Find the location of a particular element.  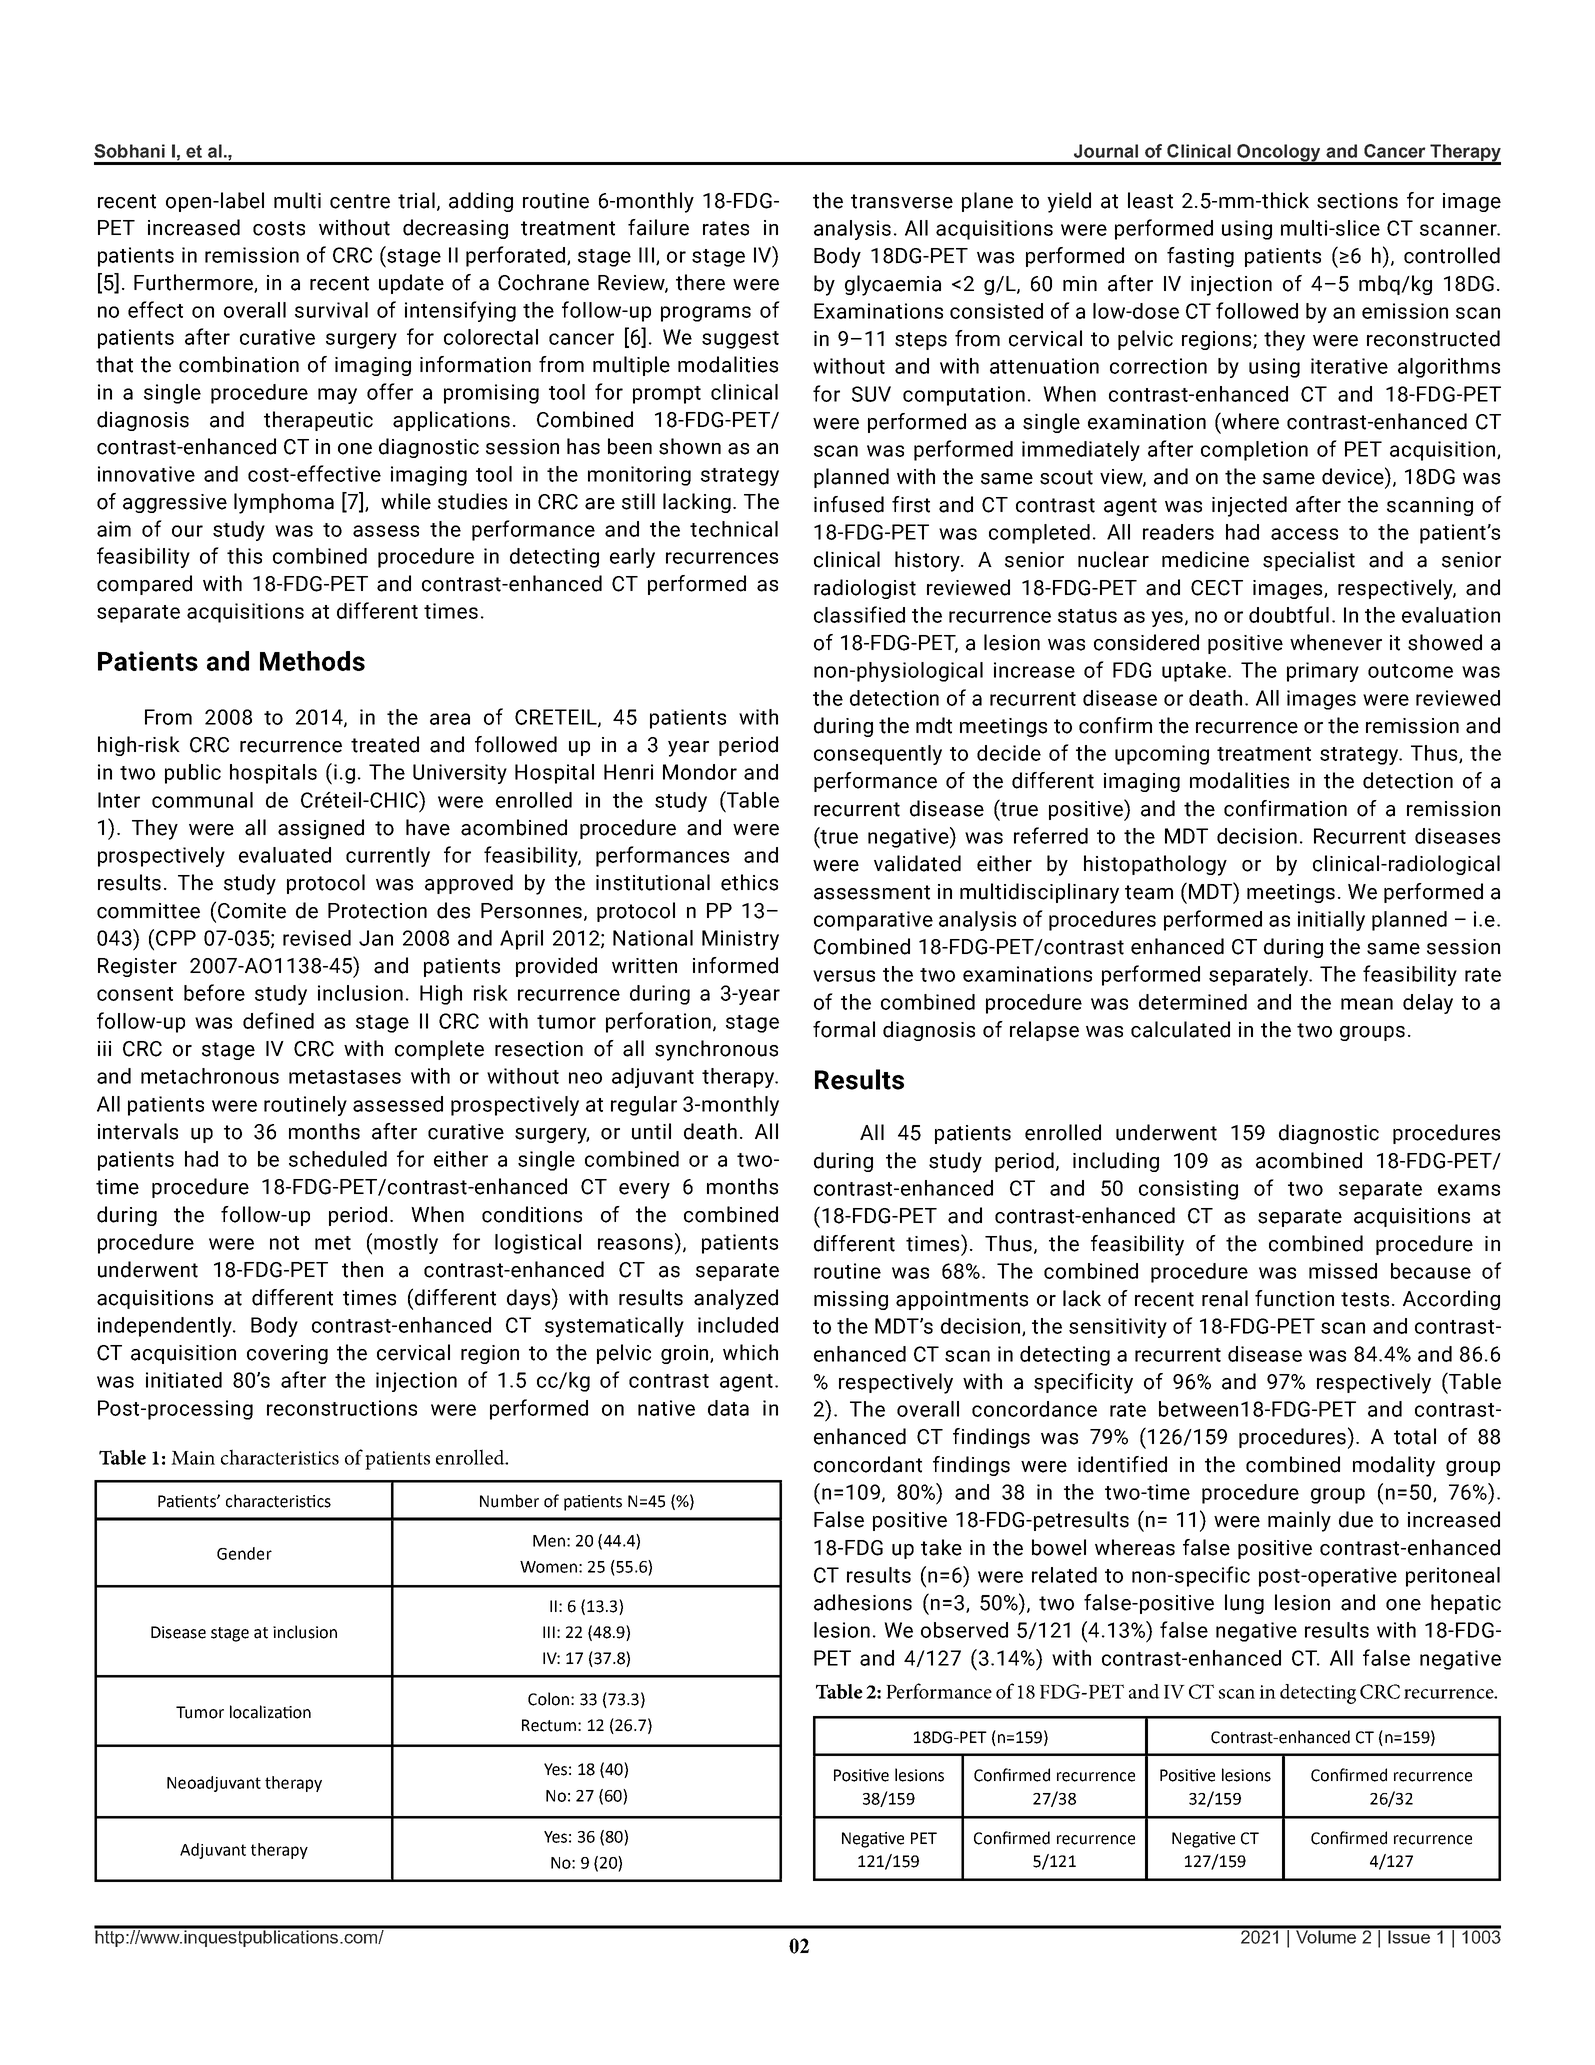

sections is located at coordinates (1357, 201).
